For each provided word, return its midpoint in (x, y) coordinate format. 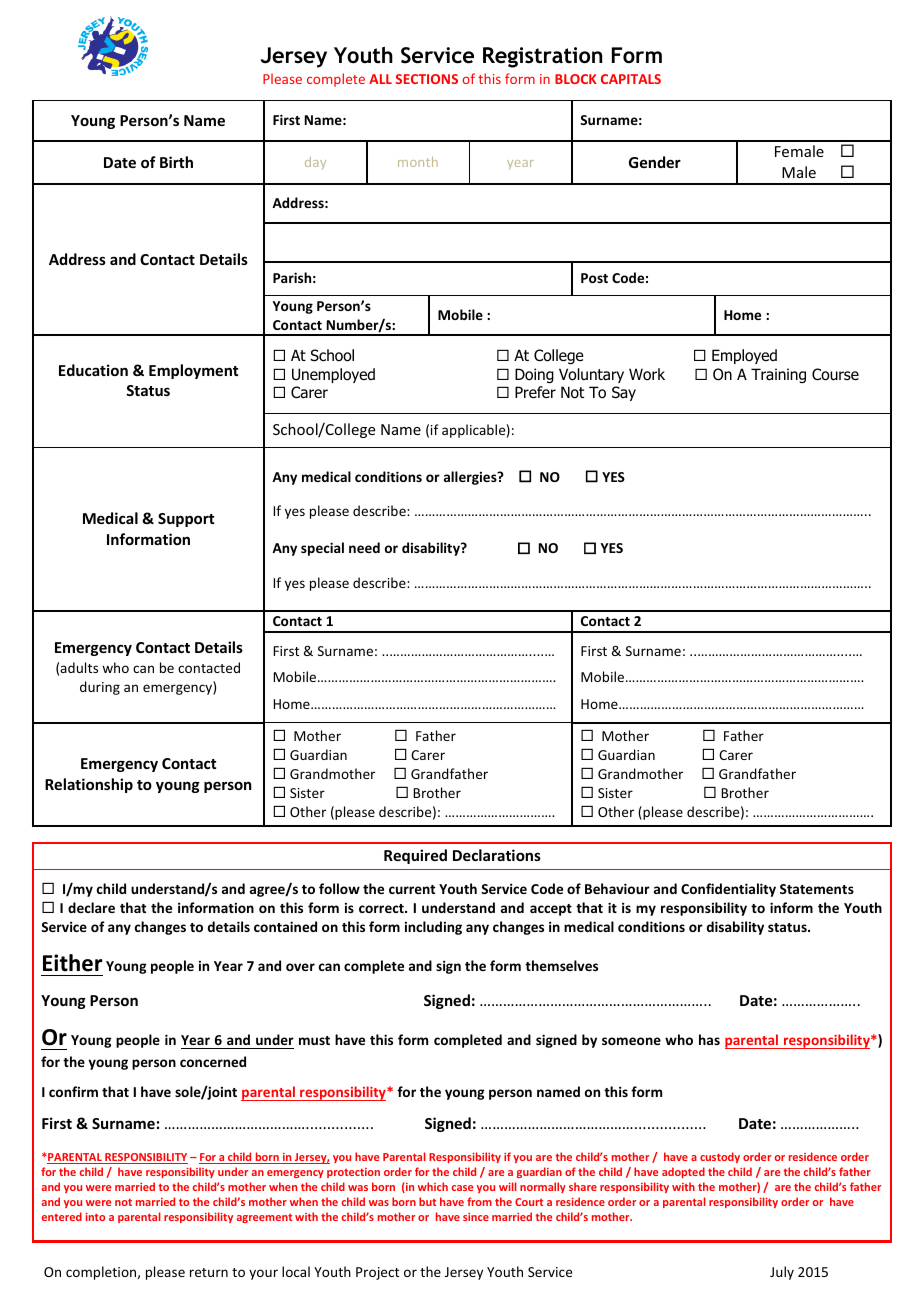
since (476, 1217)
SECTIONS (427, 79)
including (433, 928)
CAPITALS (631, 79)
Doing (534, 375)
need (364, 547)
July (782, 1273)
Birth (176, 162)
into (95, 1217)
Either (73, 963)
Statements (817, 889)
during (100, 688)
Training (778, 375)
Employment (193, 371)
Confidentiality (728, 890)
